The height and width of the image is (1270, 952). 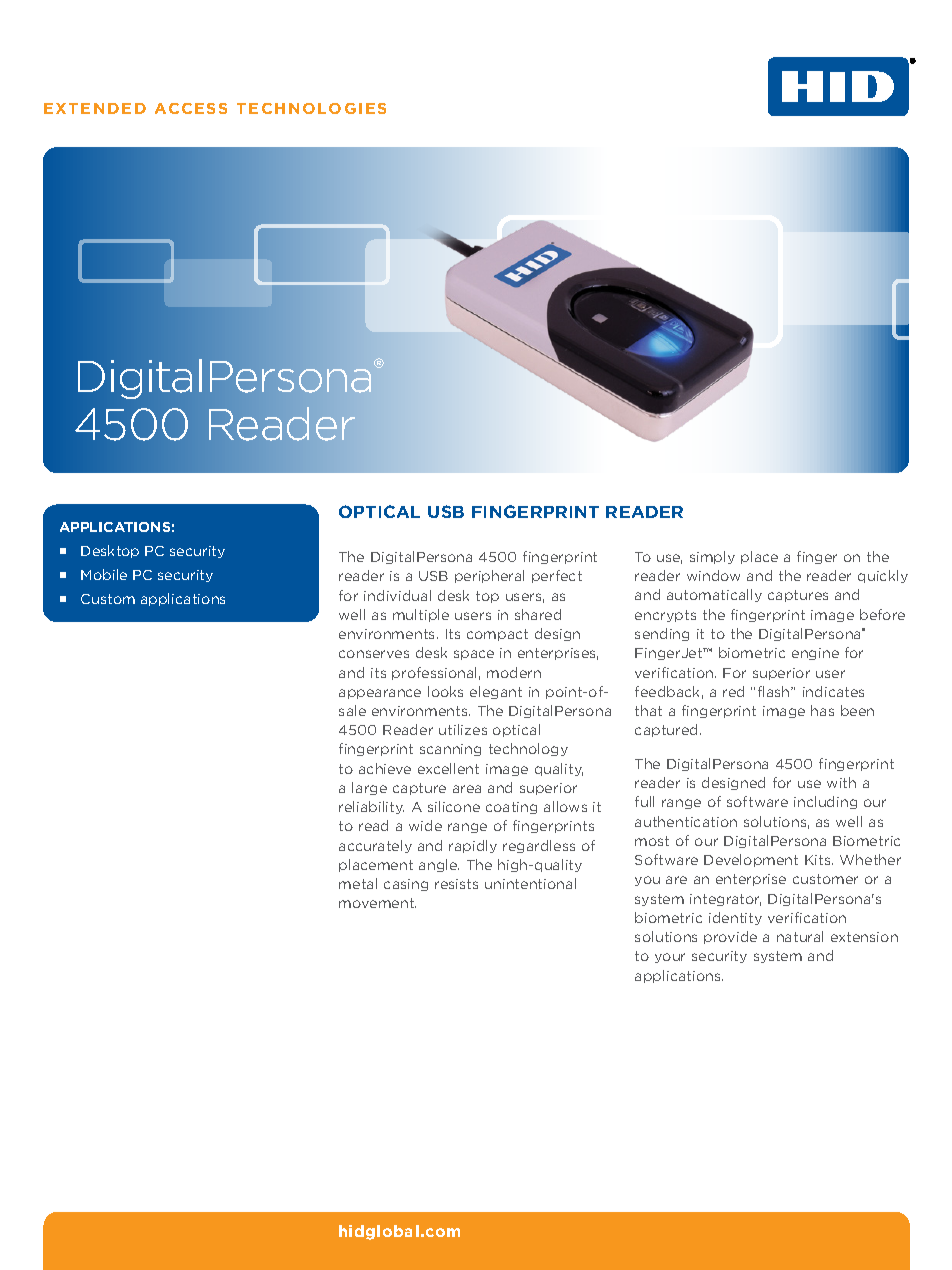 I want to click on simply, so click(x=712, y=557).
